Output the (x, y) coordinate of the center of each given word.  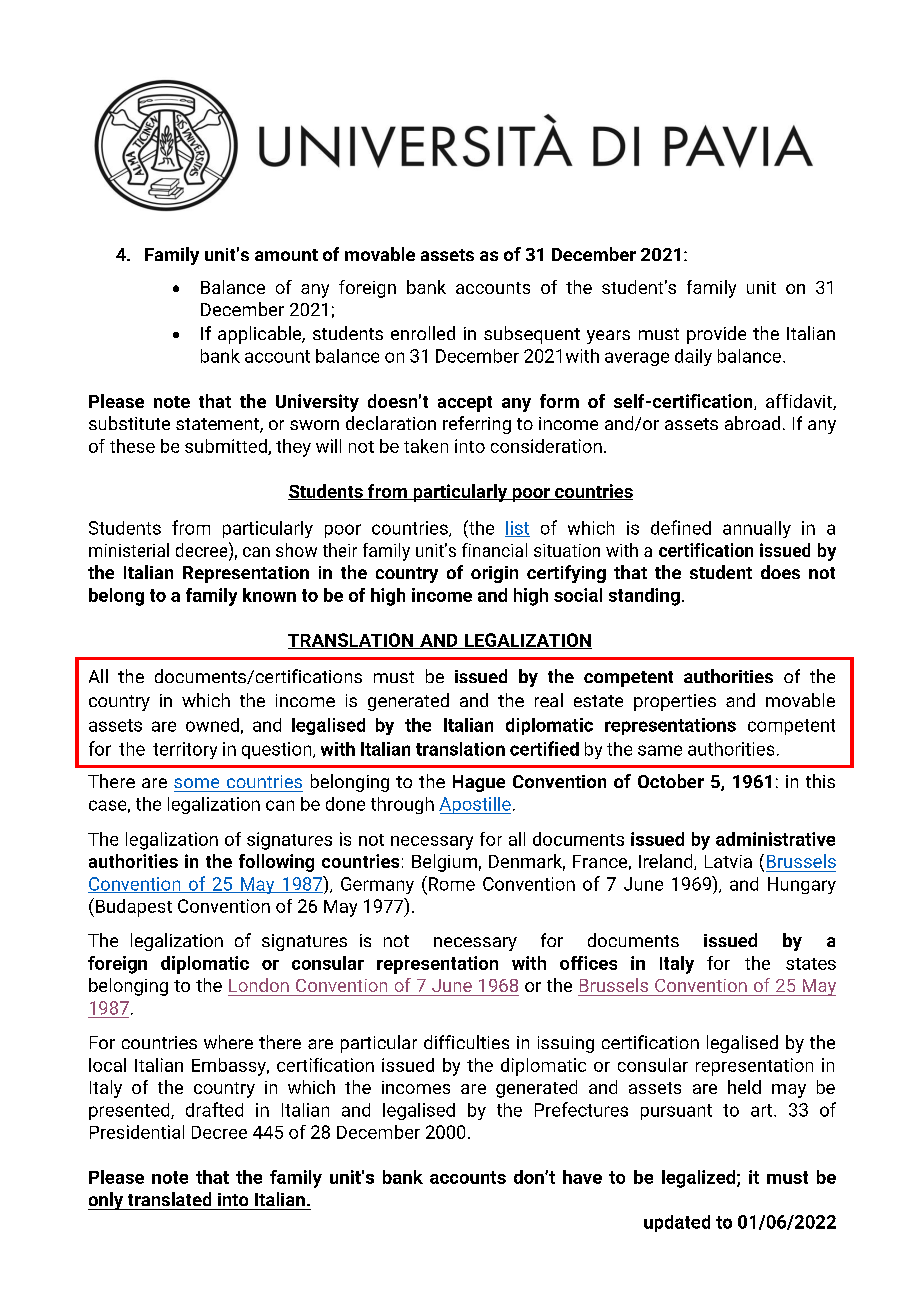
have (582, 1177)
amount (286, 255)
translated (169, 1199)
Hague (479, 783)
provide (716, 335)
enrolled (423, 333)
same (660, 750)
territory (185, 750)
